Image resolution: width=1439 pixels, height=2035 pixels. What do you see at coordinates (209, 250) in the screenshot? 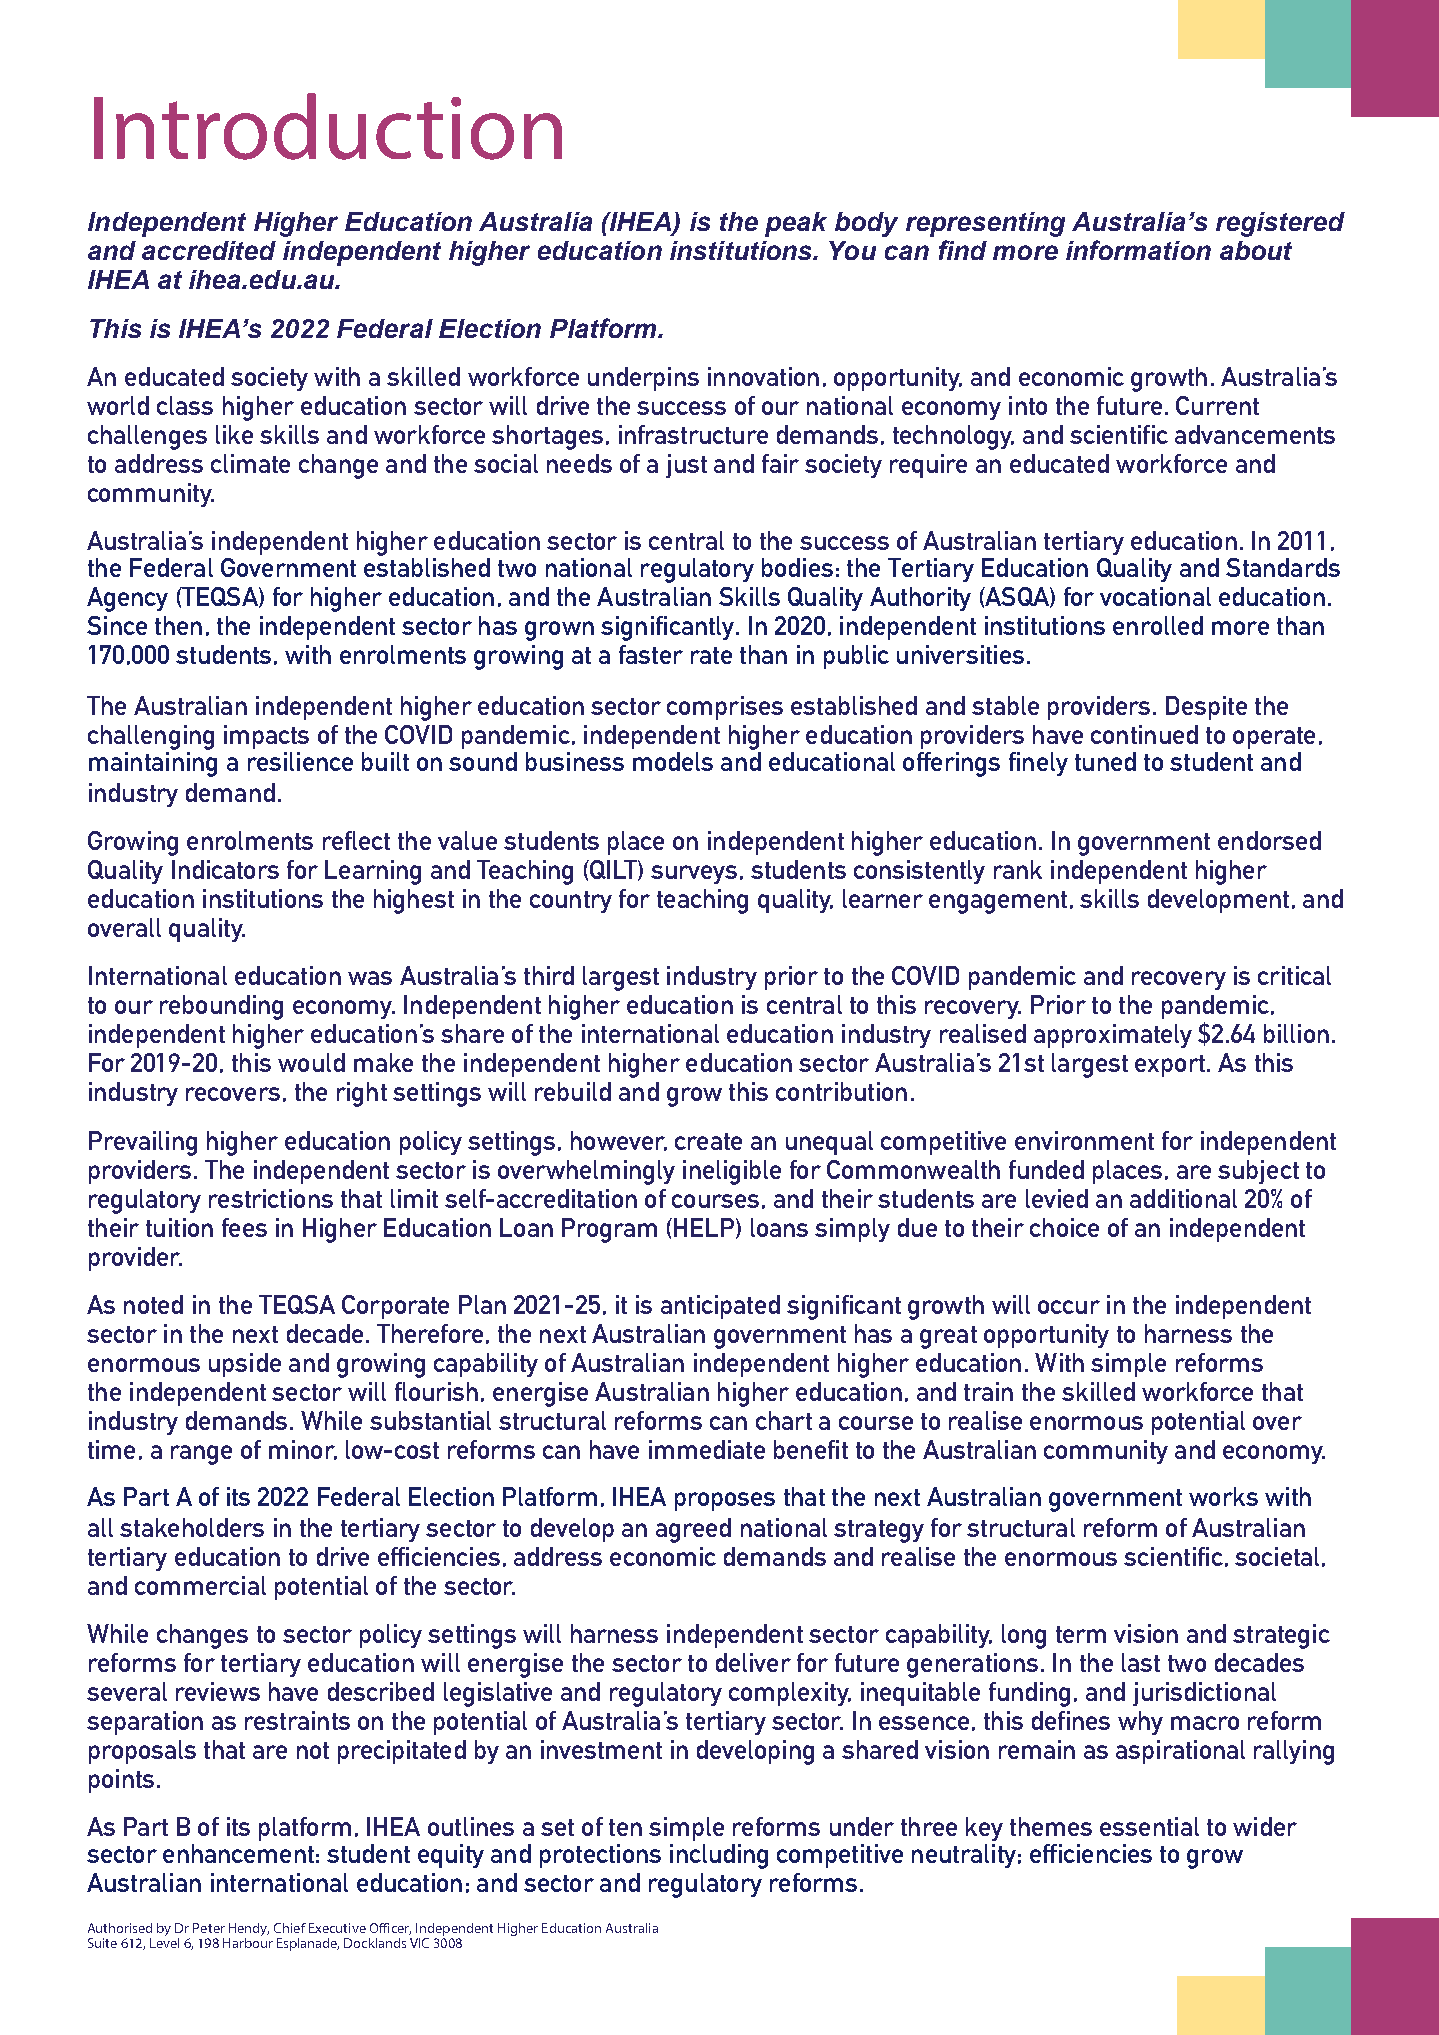
I see `accredited` at bounding box center [209, 250].
